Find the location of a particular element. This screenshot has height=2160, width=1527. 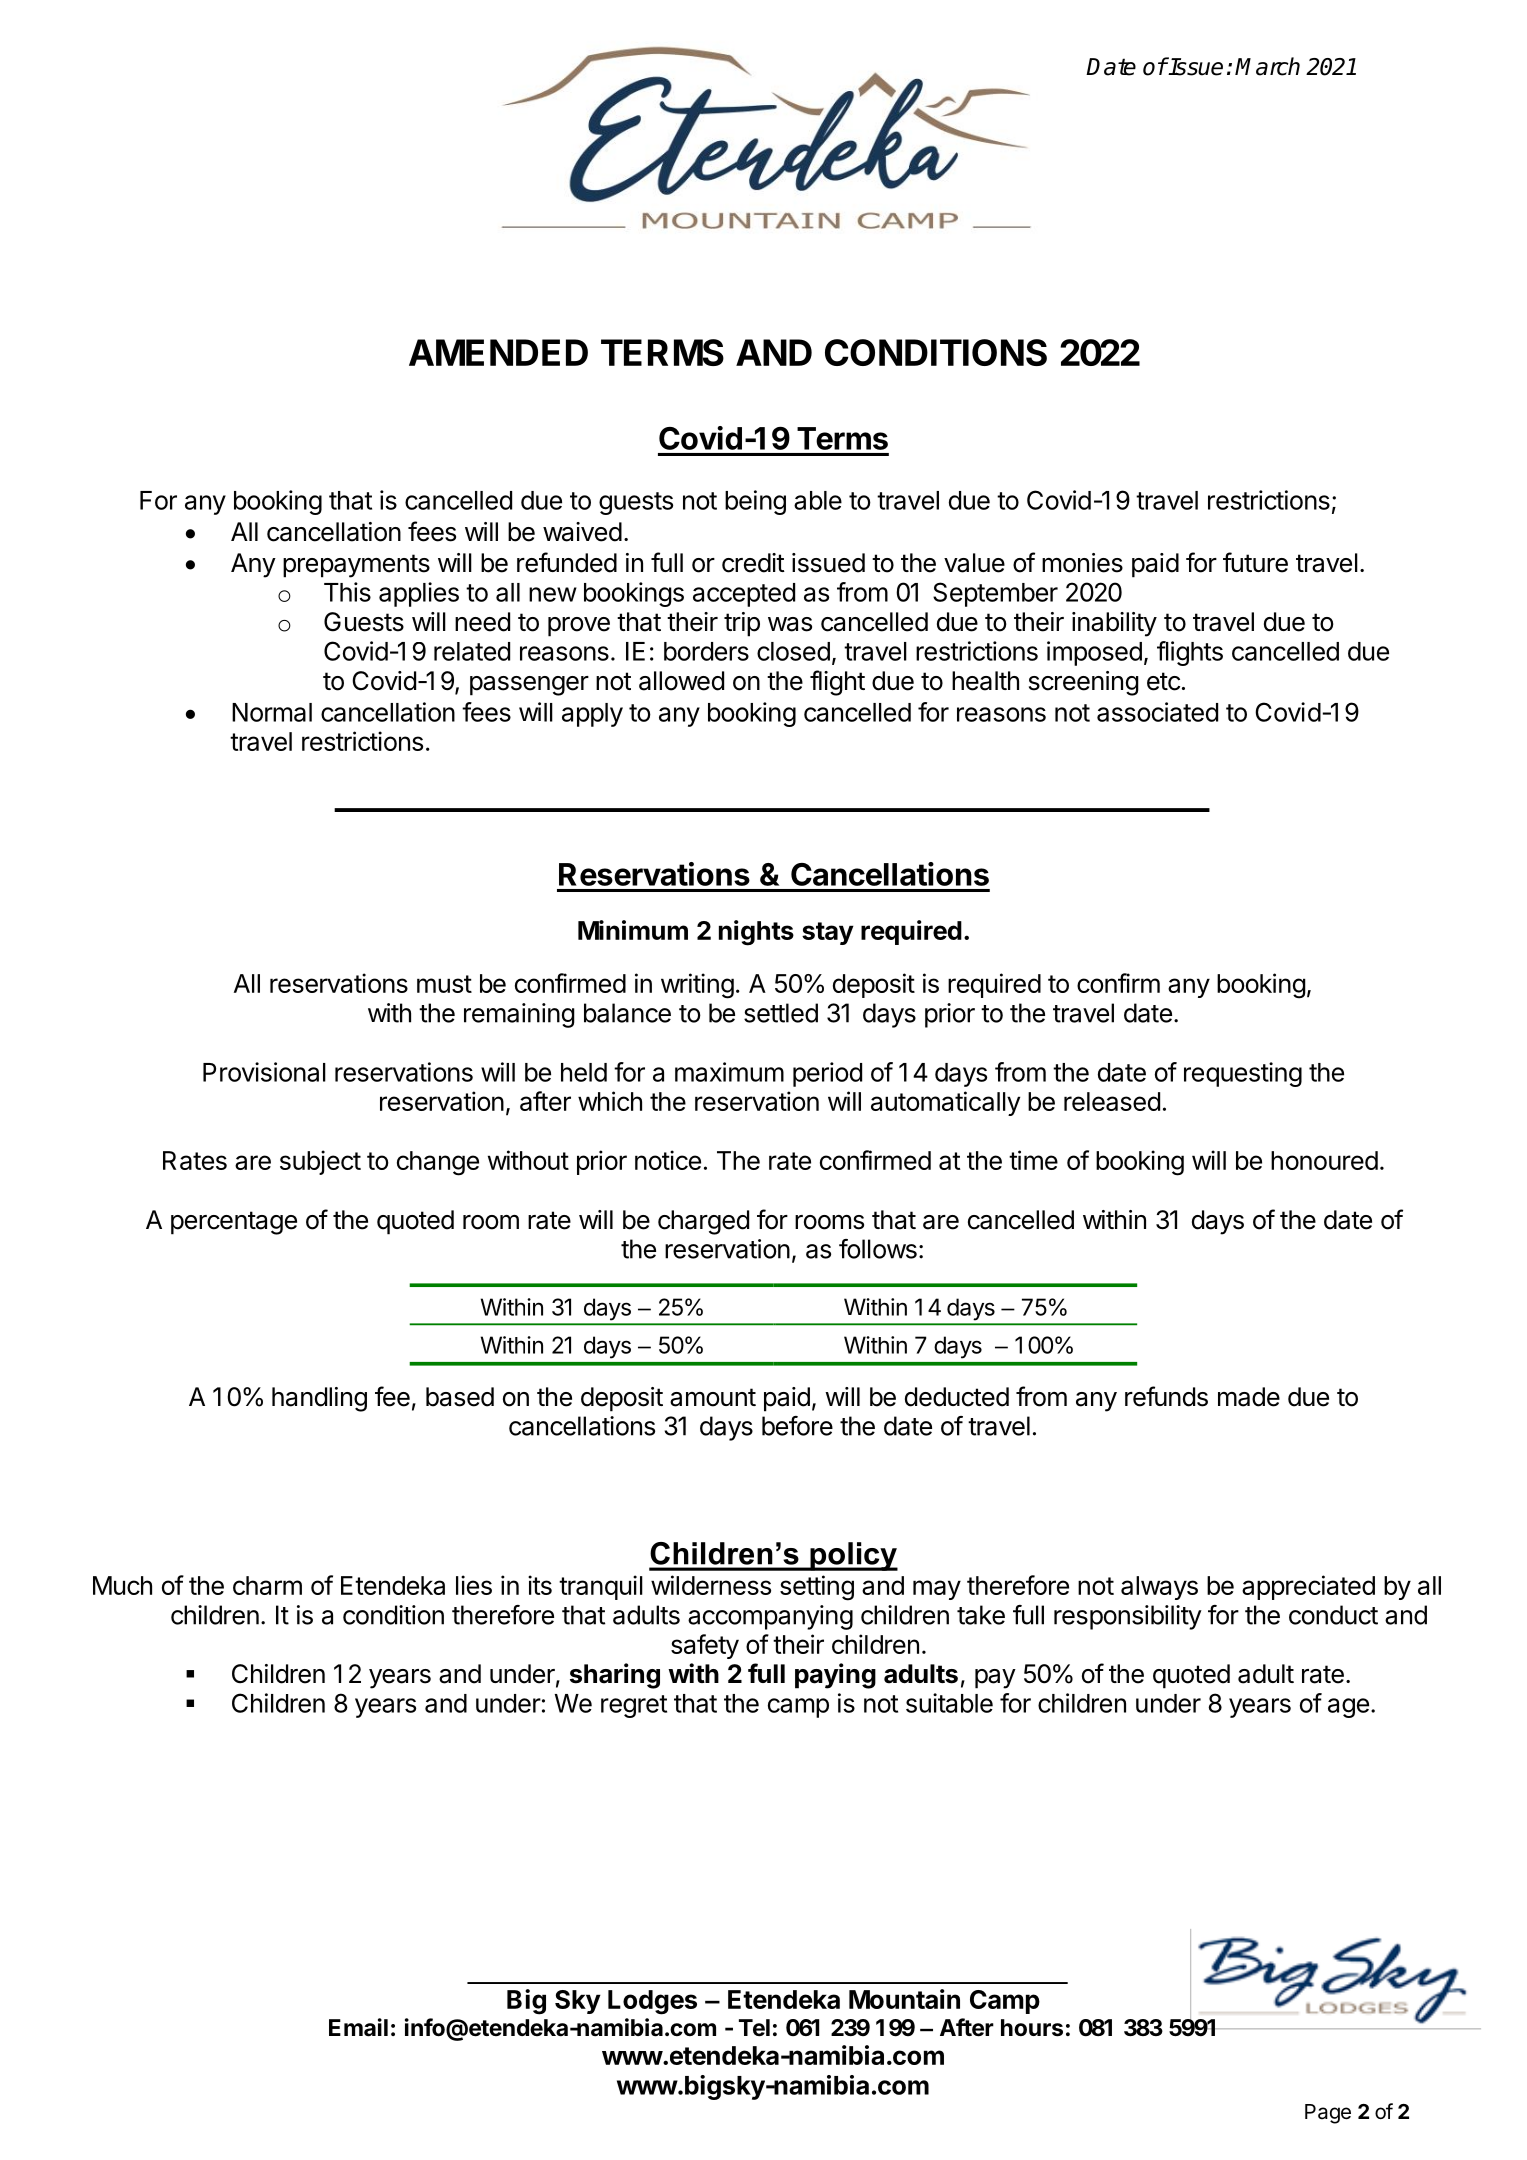

Normal is located at coordinates (272, 712).
